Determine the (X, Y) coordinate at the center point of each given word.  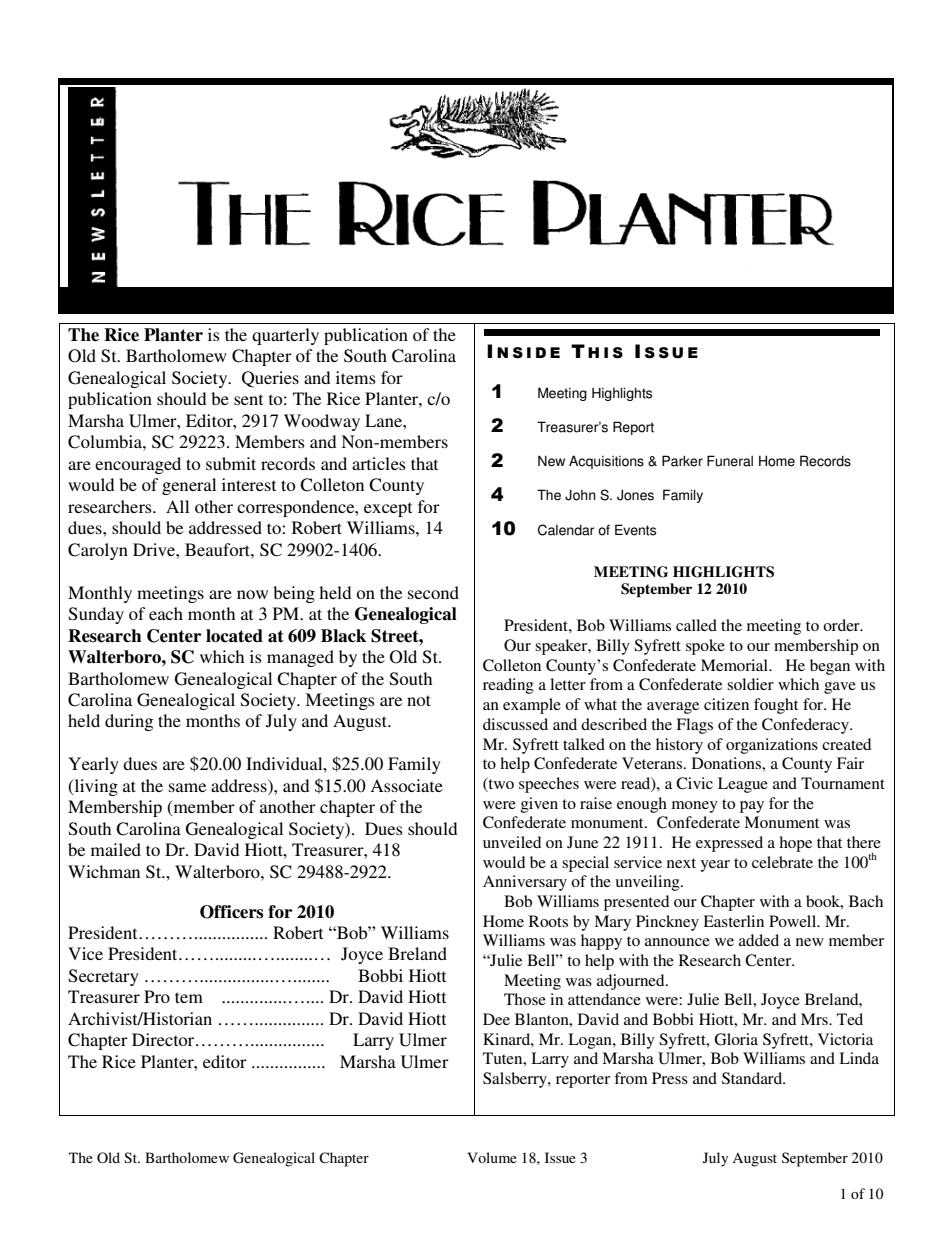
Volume (492, 1157)
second (433, 592)
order (842, 625)
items (356, 377)
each (166, 613)
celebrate (782, 862)
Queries (270, 379)
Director (164, 1039)
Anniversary (525, 883)
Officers (231, 912)
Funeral (730, 461)
